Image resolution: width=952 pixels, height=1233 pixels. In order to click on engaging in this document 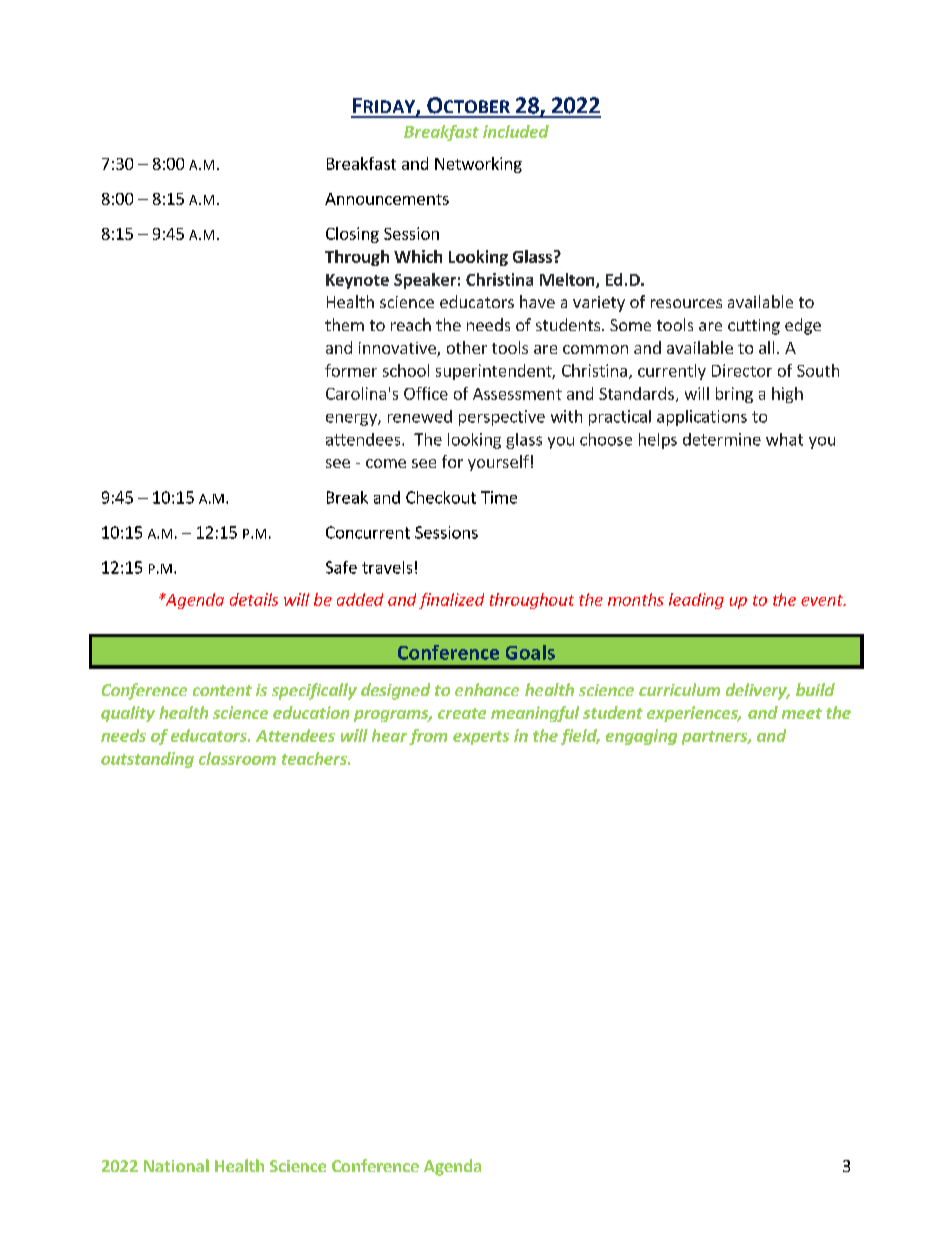, I will do `click(641, 737)`.
